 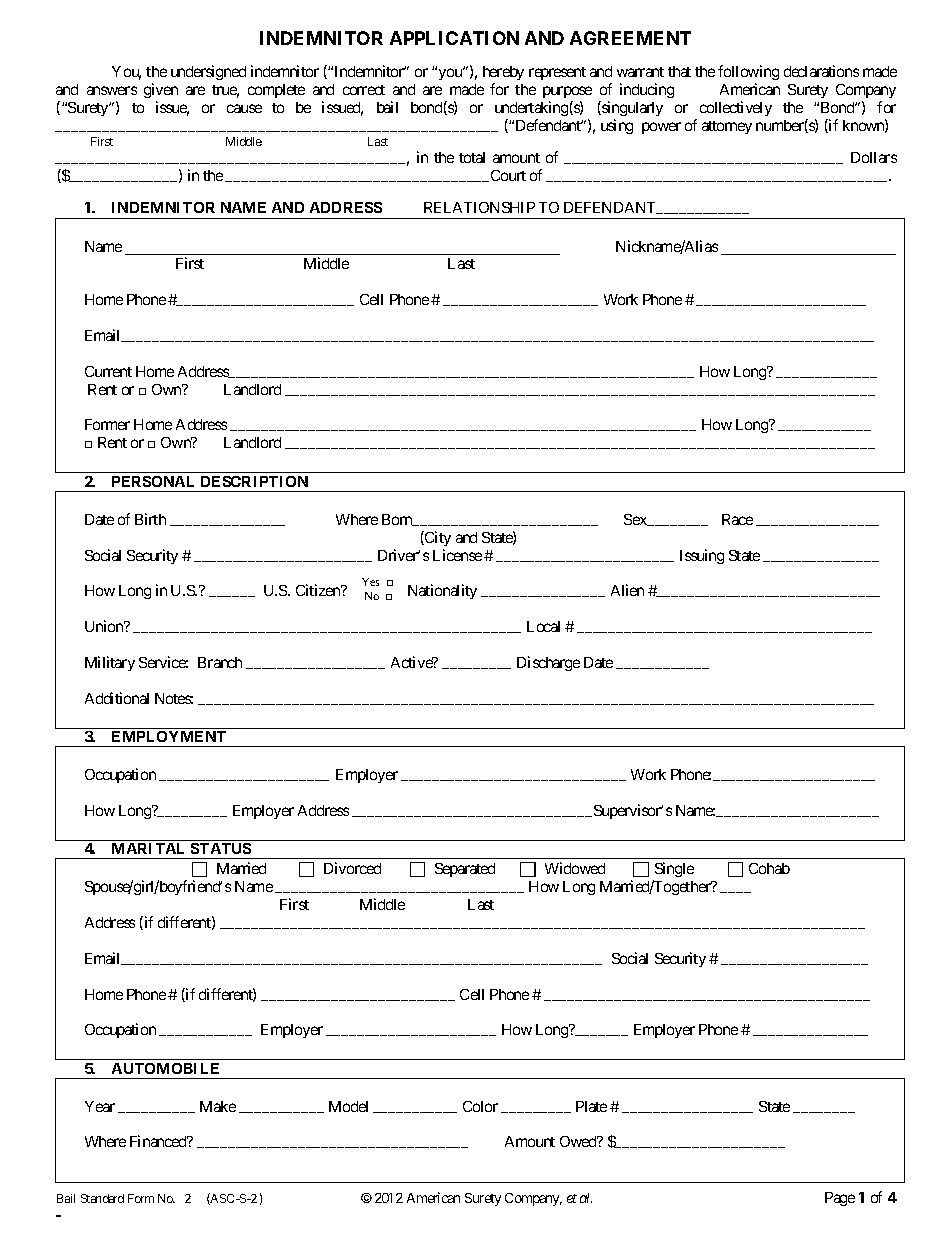 What do you see at coordinates (503, 75) in the screenshot?
I see `hereby` at bounding box center [503, 75].
